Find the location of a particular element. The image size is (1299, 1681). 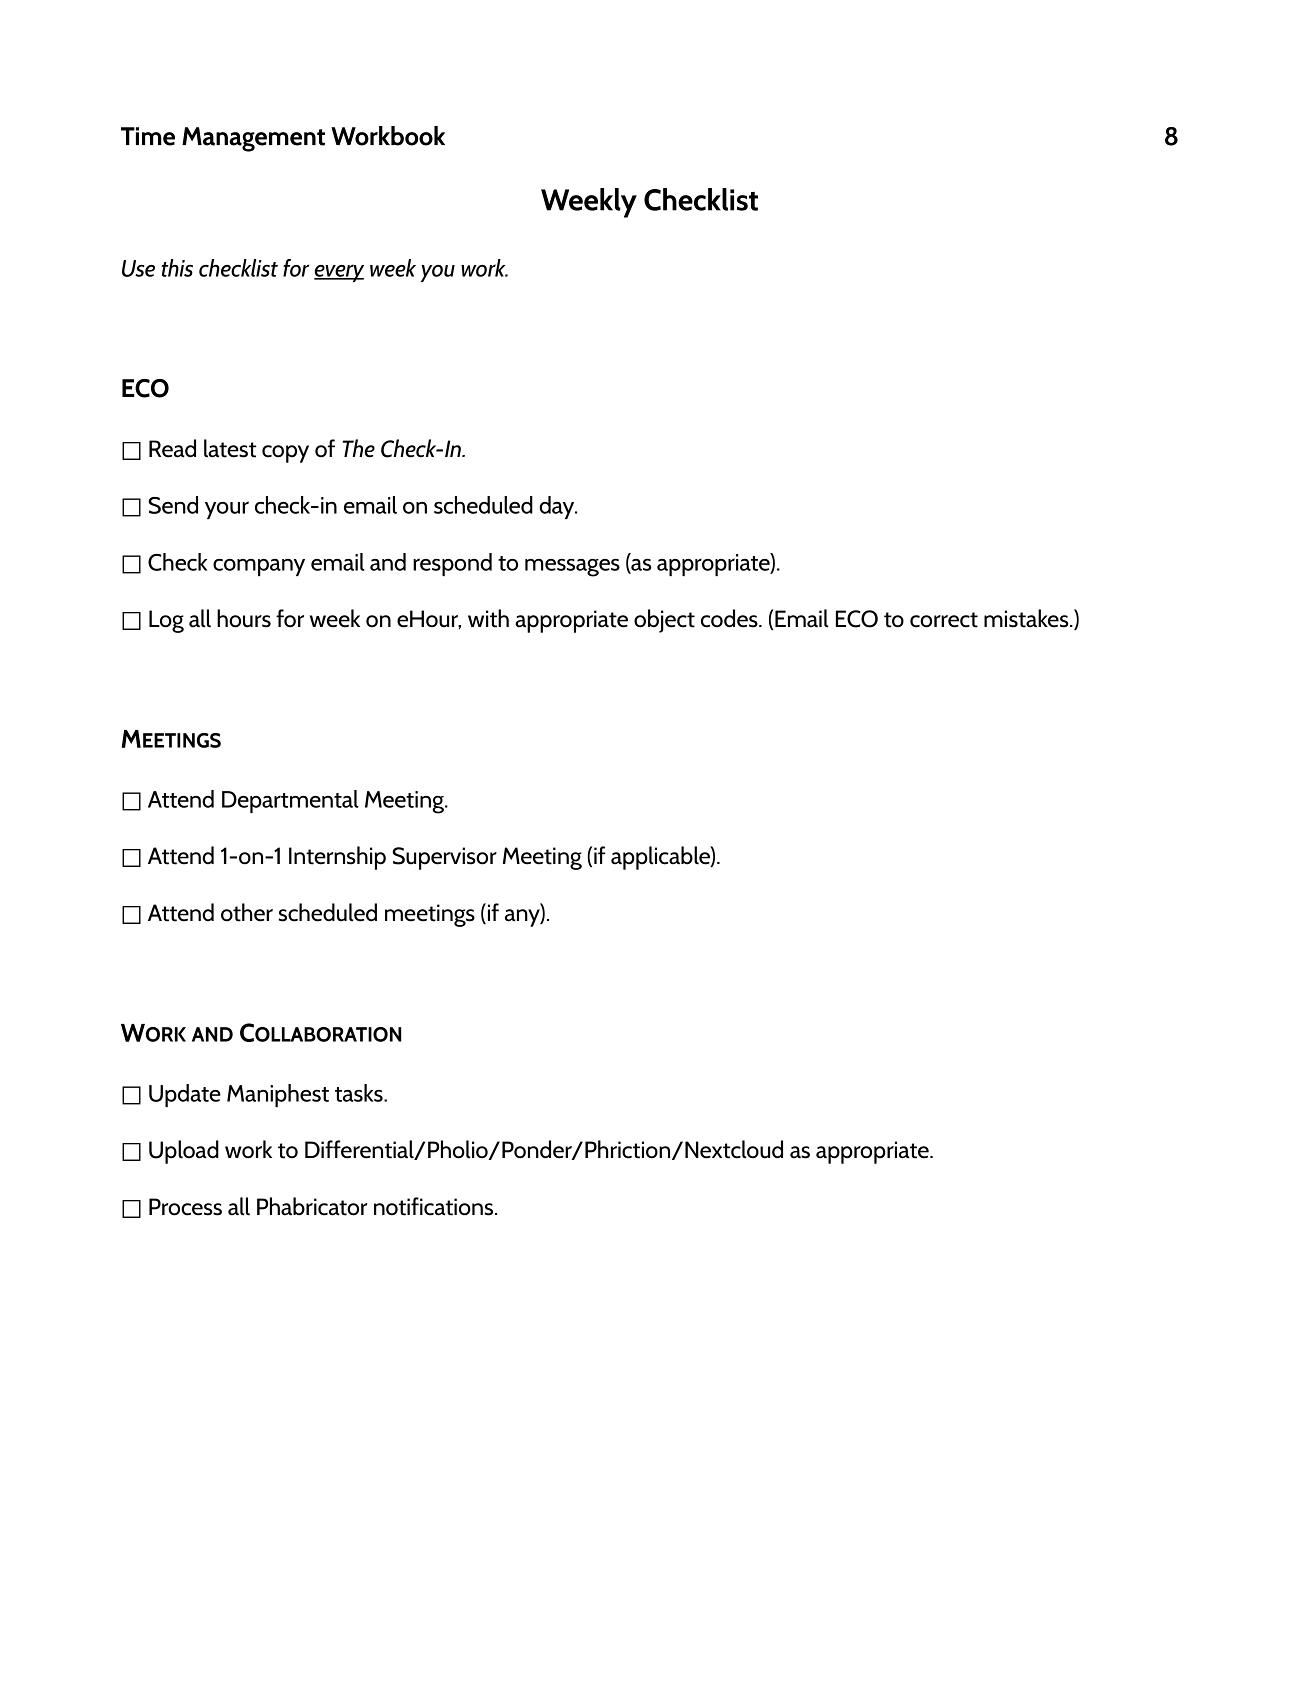

messages is located at coordinates (572, 568).
